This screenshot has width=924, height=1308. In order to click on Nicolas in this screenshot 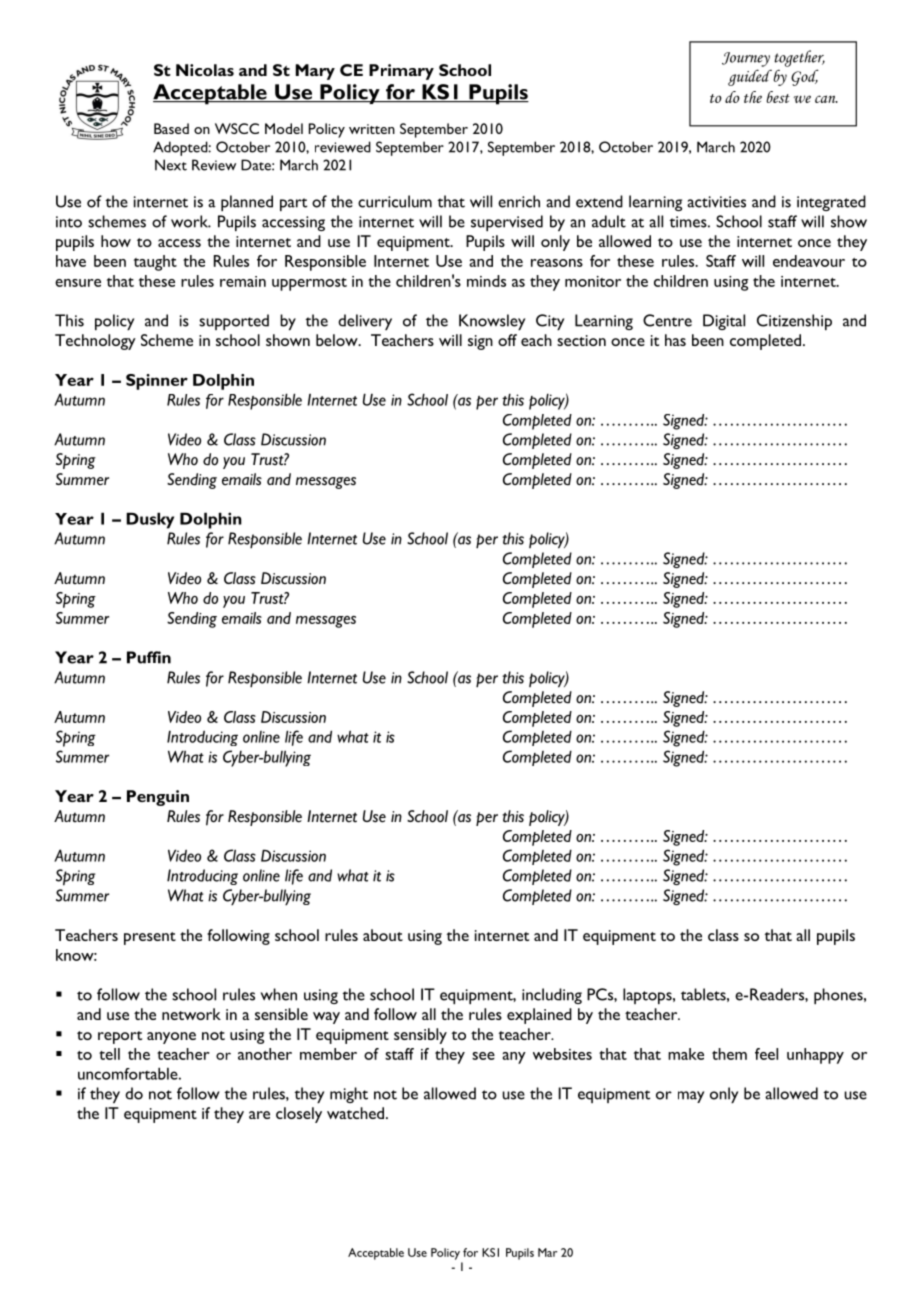, I will do `click(205, 70)`.
